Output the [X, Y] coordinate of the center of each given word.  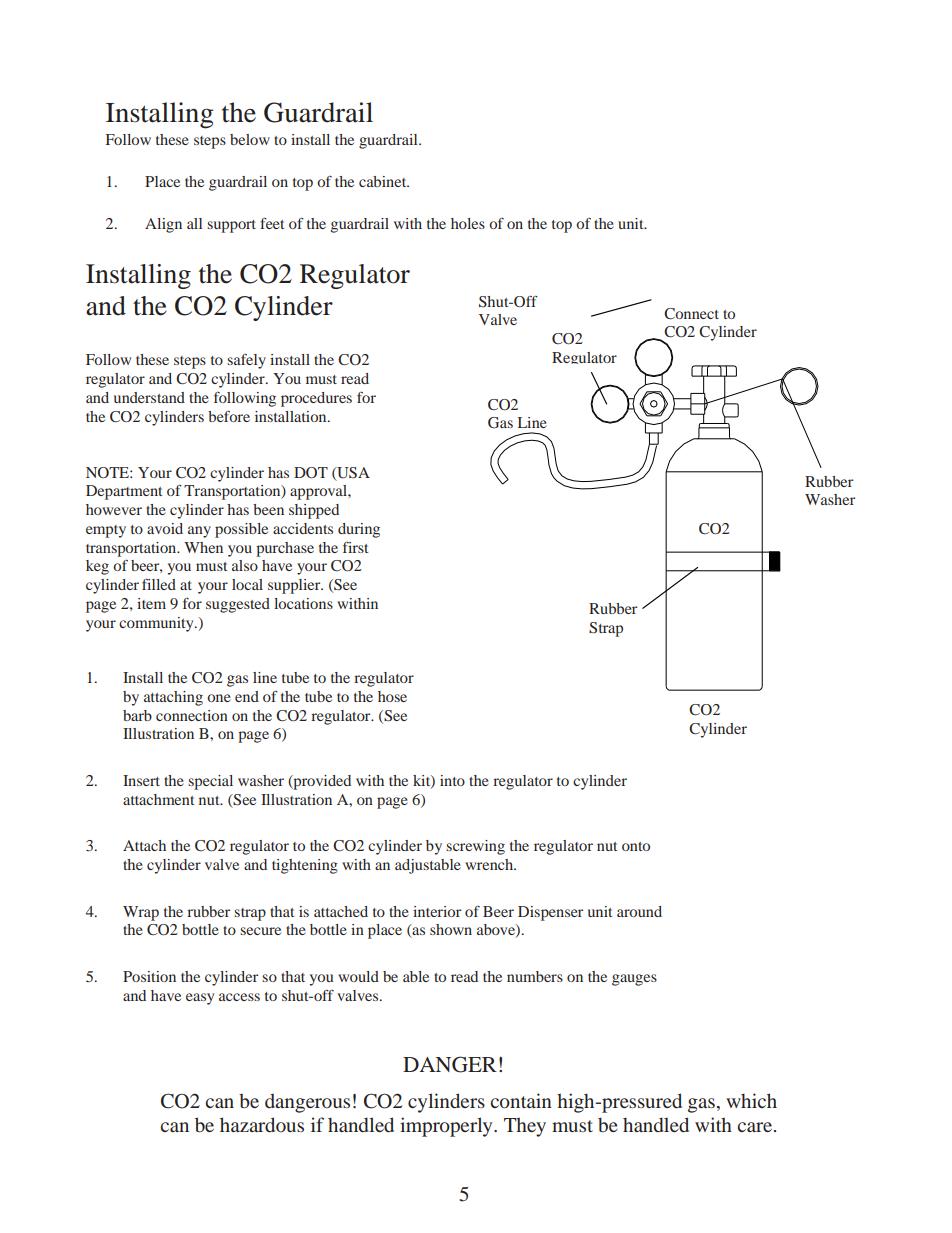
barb [137, 715]
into [452, 780]
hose [392, 696]
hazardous [262, 1124]
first [355, 547]
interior [437, 911]
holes [468, 223]
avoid [165, 528]
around [639, 911]
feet [272, 223]
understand [149, 397]
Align [163, 225]
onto [636, 846]
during [359, 530]
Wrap [141, 913]
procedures [316, 399]
